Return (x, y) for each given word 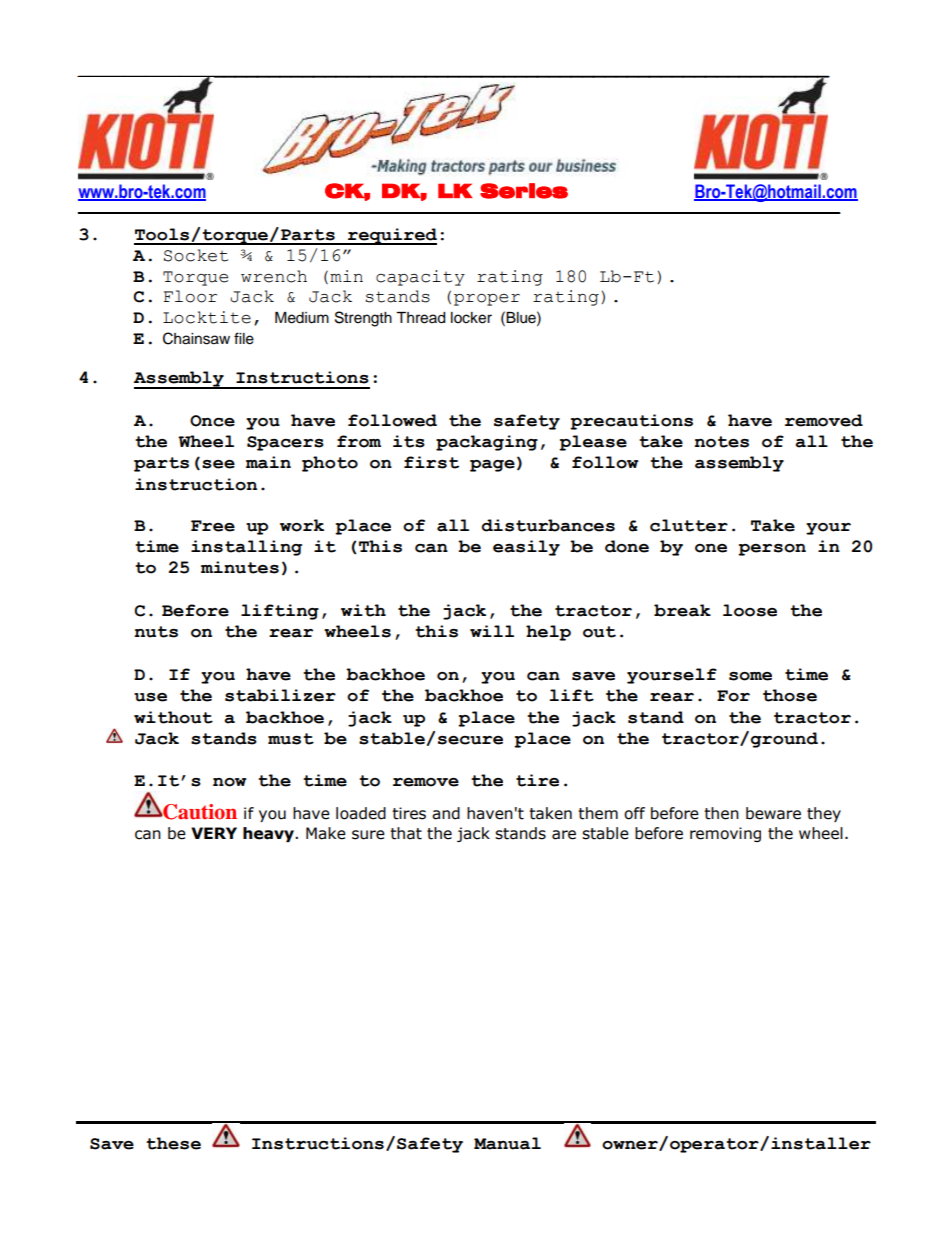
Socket (196, 255)
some (750, 676)
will (492, 631)
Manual (507, 1143)
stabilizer (280, 695)
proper (487, 300)
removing (725, 834)
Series (524, 191)
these (173, 1143)
